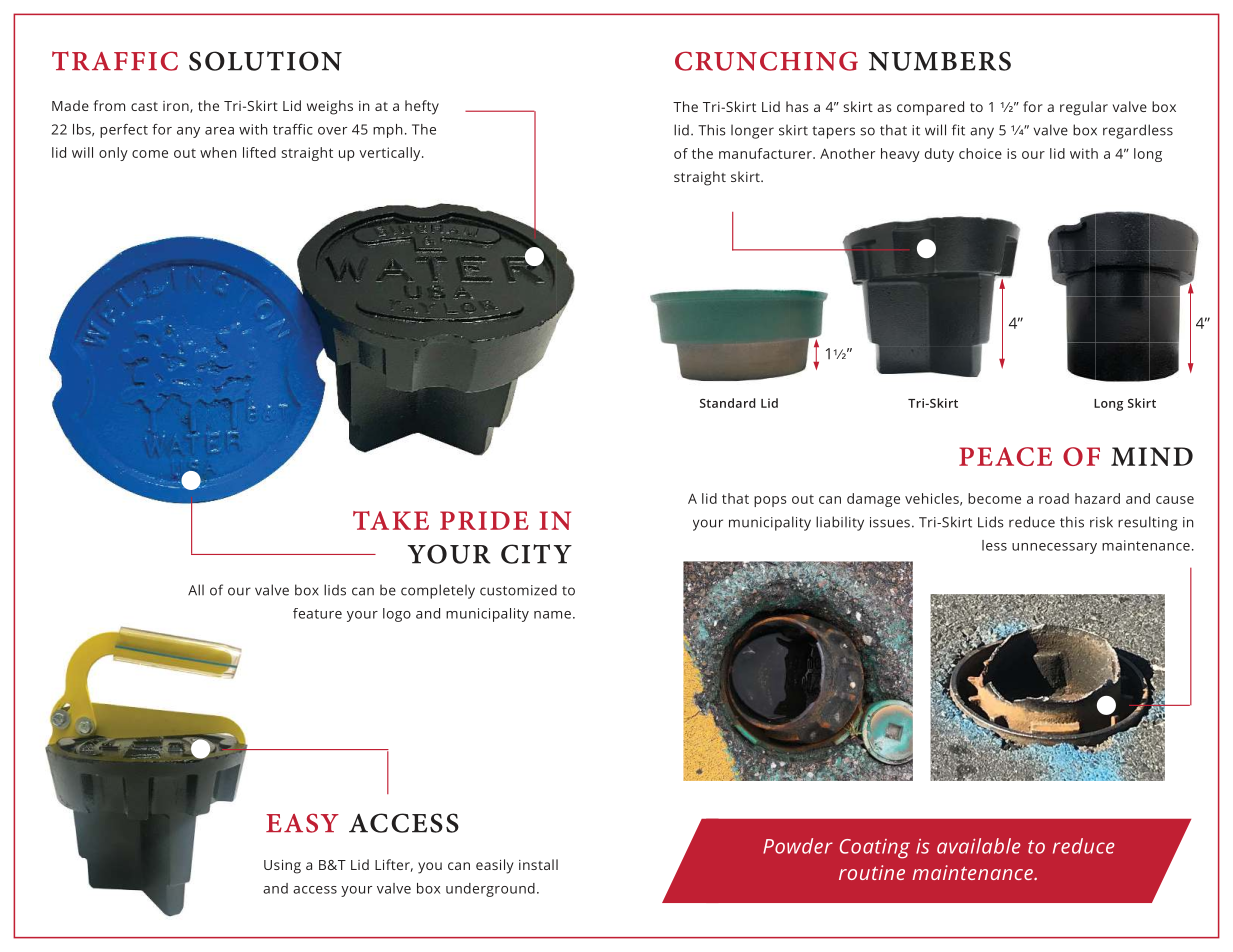  I want to click on choice, so click(980, 153).
